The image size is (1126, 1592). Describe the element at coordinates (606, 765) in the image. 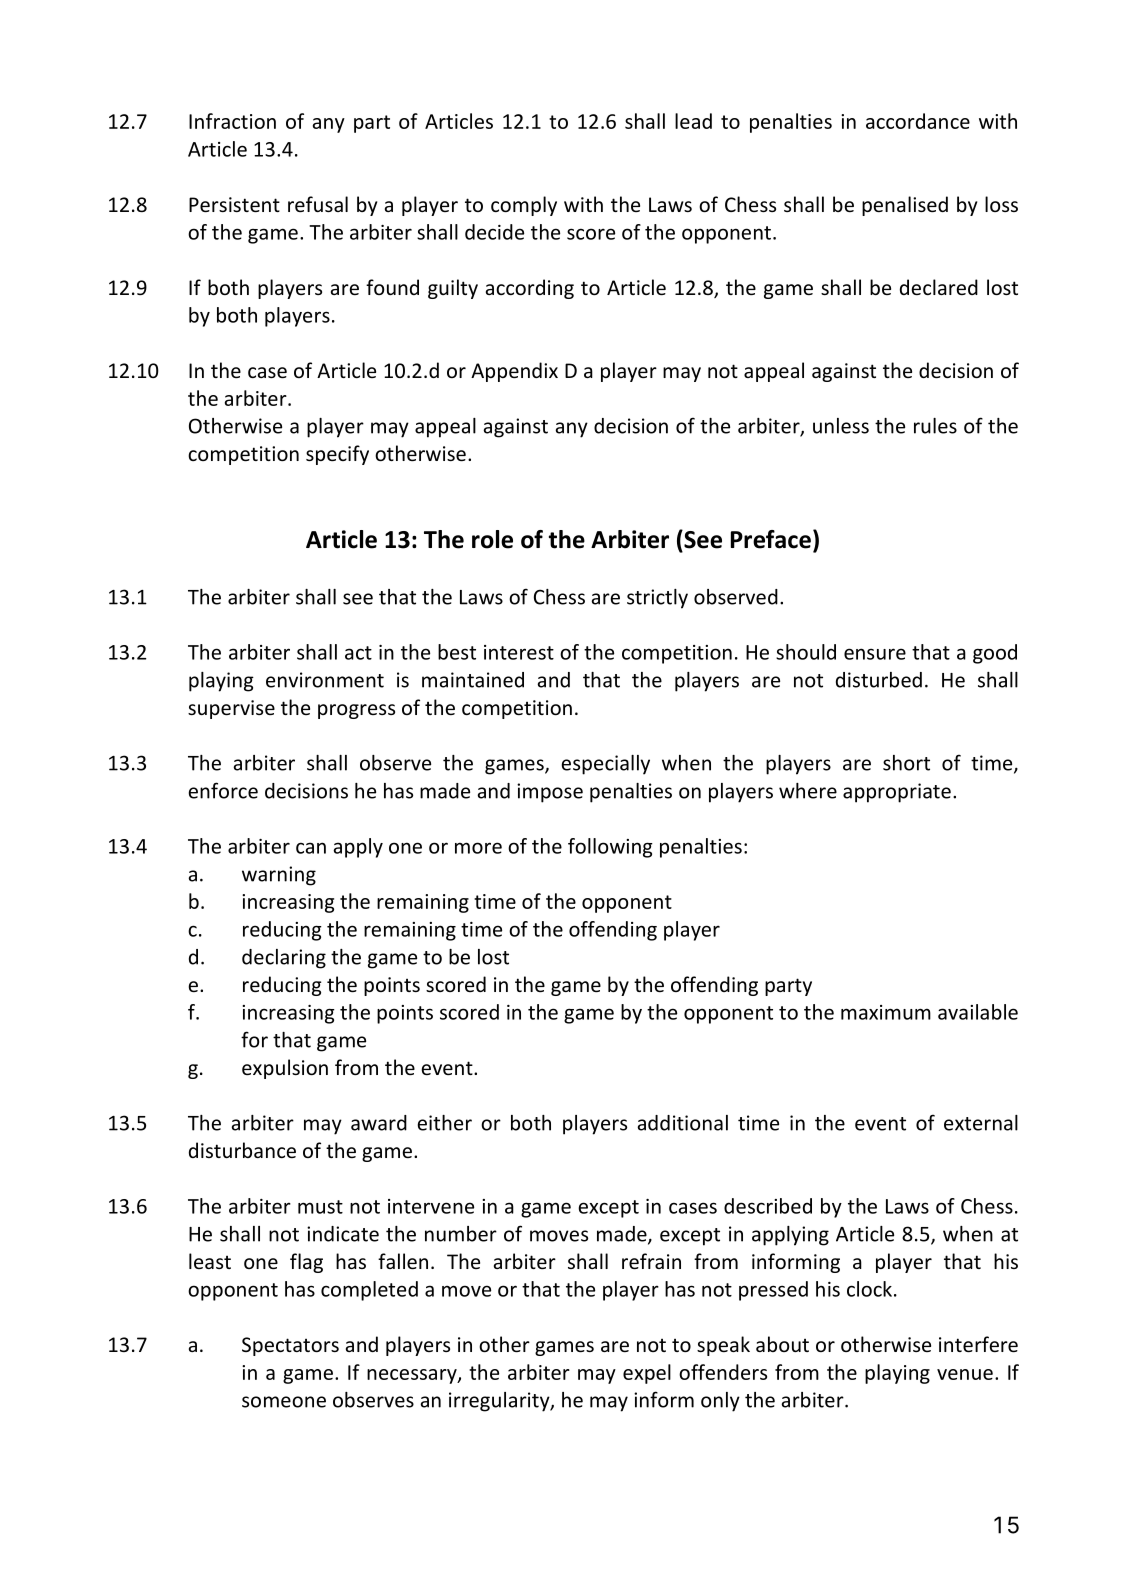

I see `especially` at that location.
